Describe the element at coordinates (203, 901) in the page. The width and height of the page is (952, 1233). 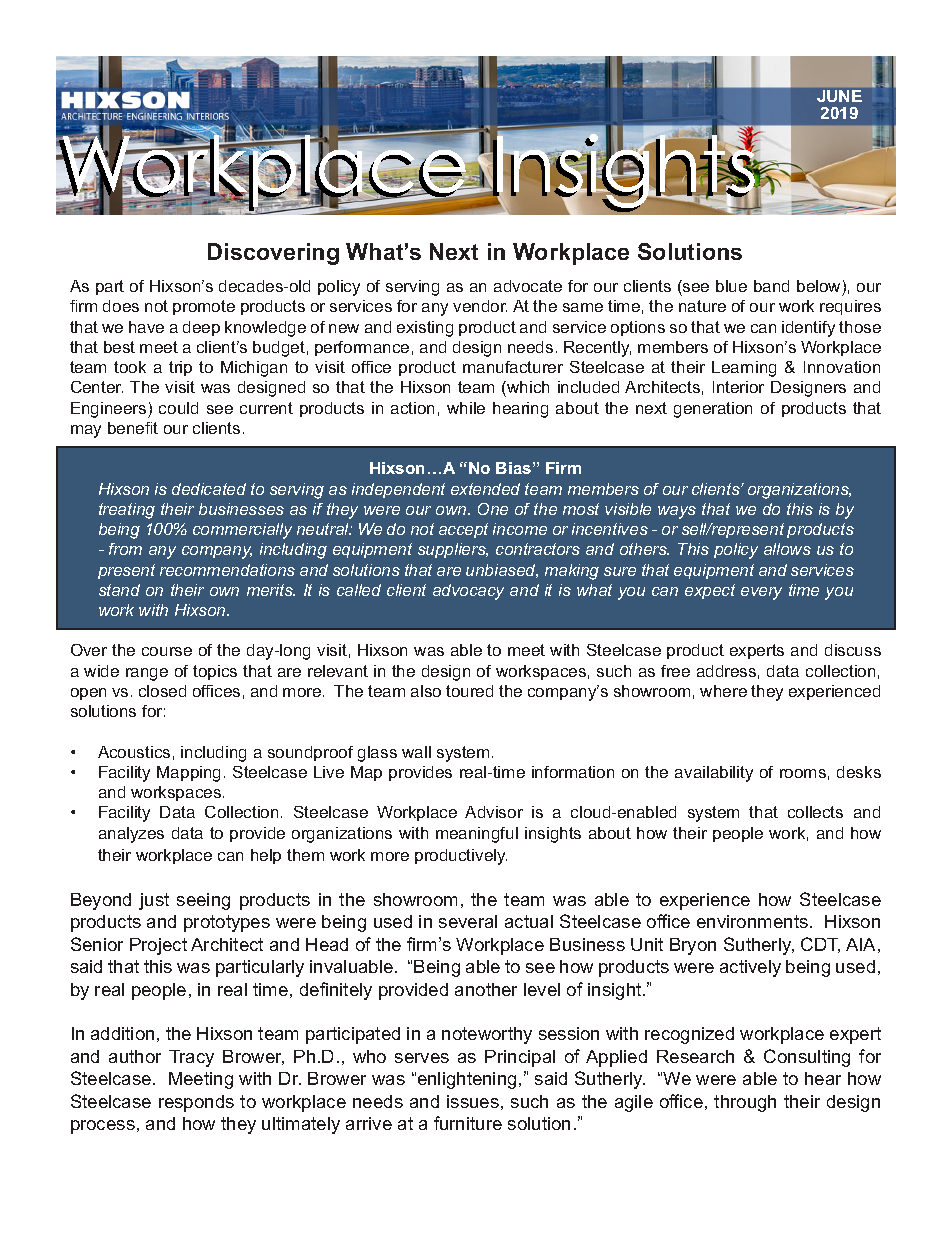
I see `seeing` at that location.
